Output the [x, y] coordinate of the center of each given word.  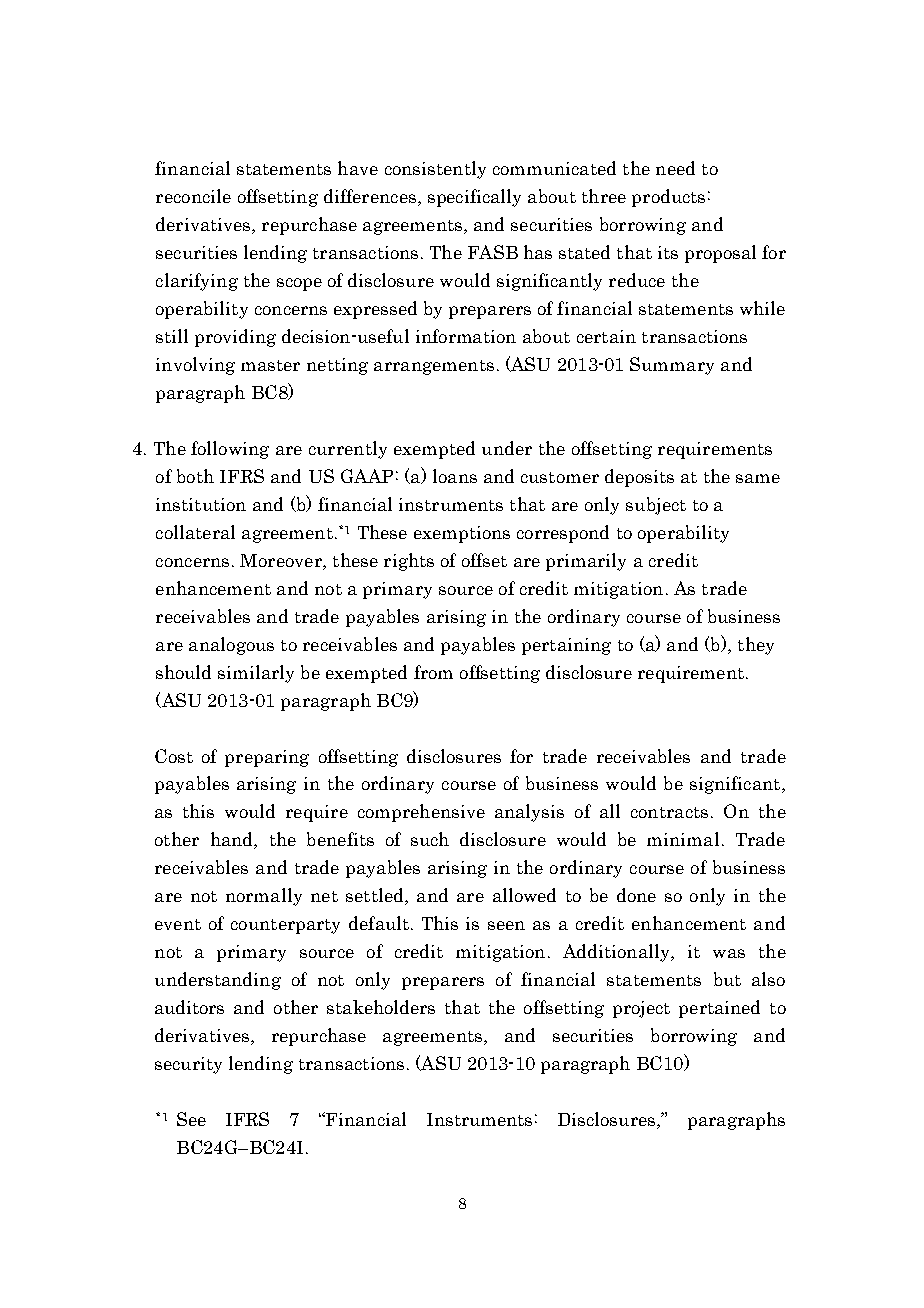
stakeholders [381, 1007]
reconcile [193, 196]
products [668, 198]
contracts [669, 812]
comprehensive [421, 813]
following [230, 450]
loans [455, 476]
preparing [267, 758]
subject [656, 506]
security [188, 1065]
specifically [474, 198]
